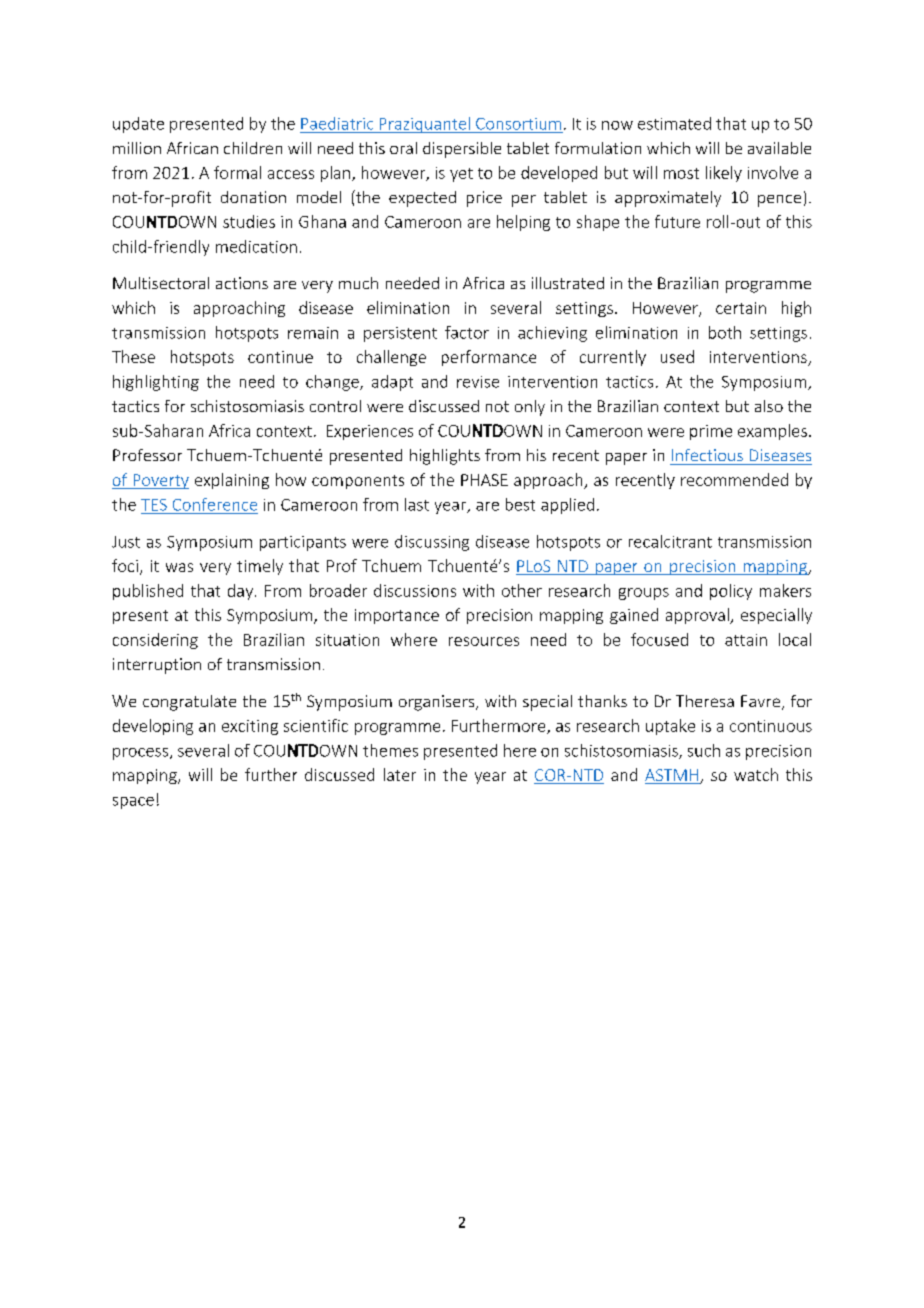 The image size is (924, 1308). What do you see at coordinates (731, 592) in the page?
I see `policy` at bounding box center [731, 592].
